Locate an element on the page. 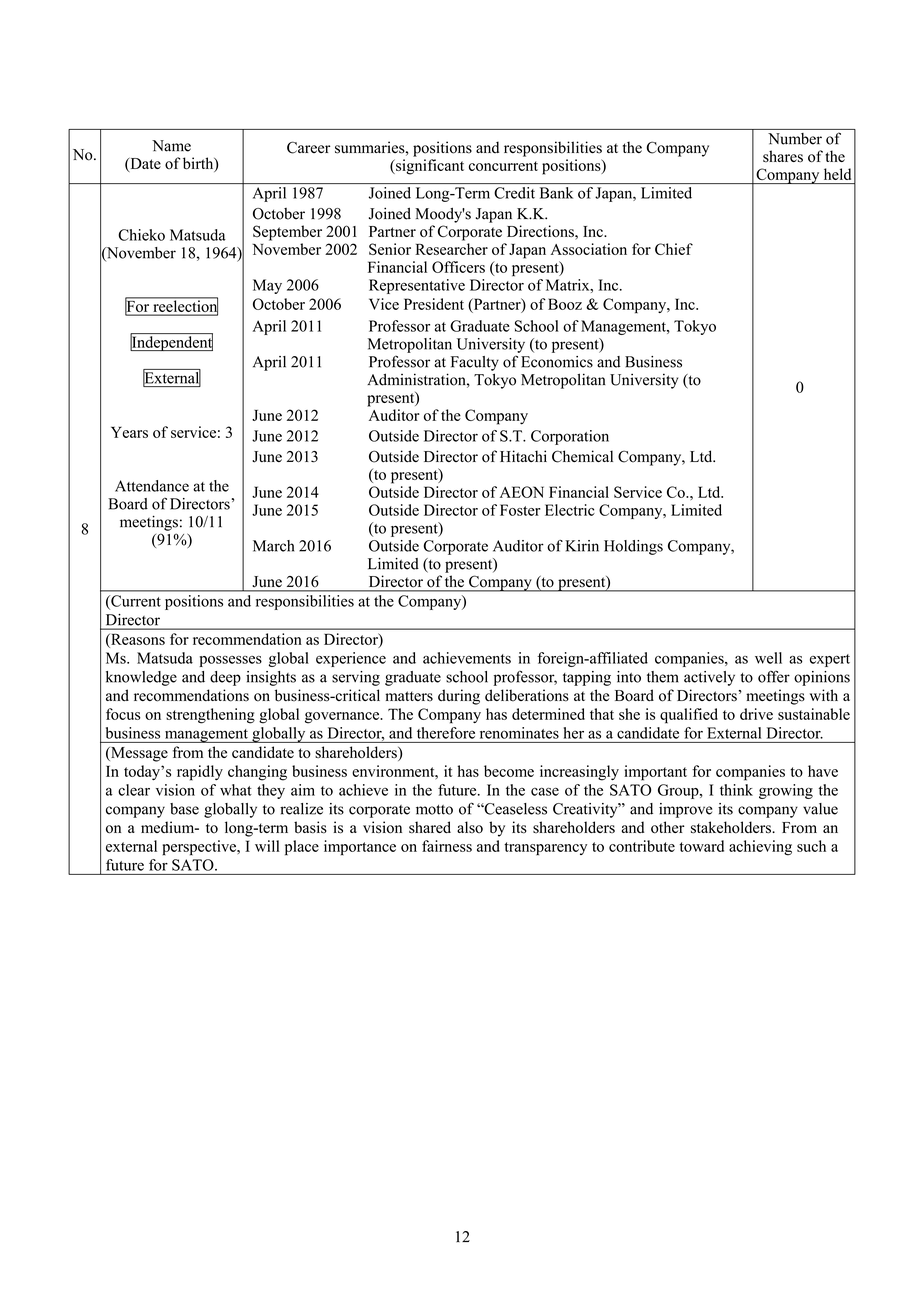  also is located at coordinates (470, 827).
